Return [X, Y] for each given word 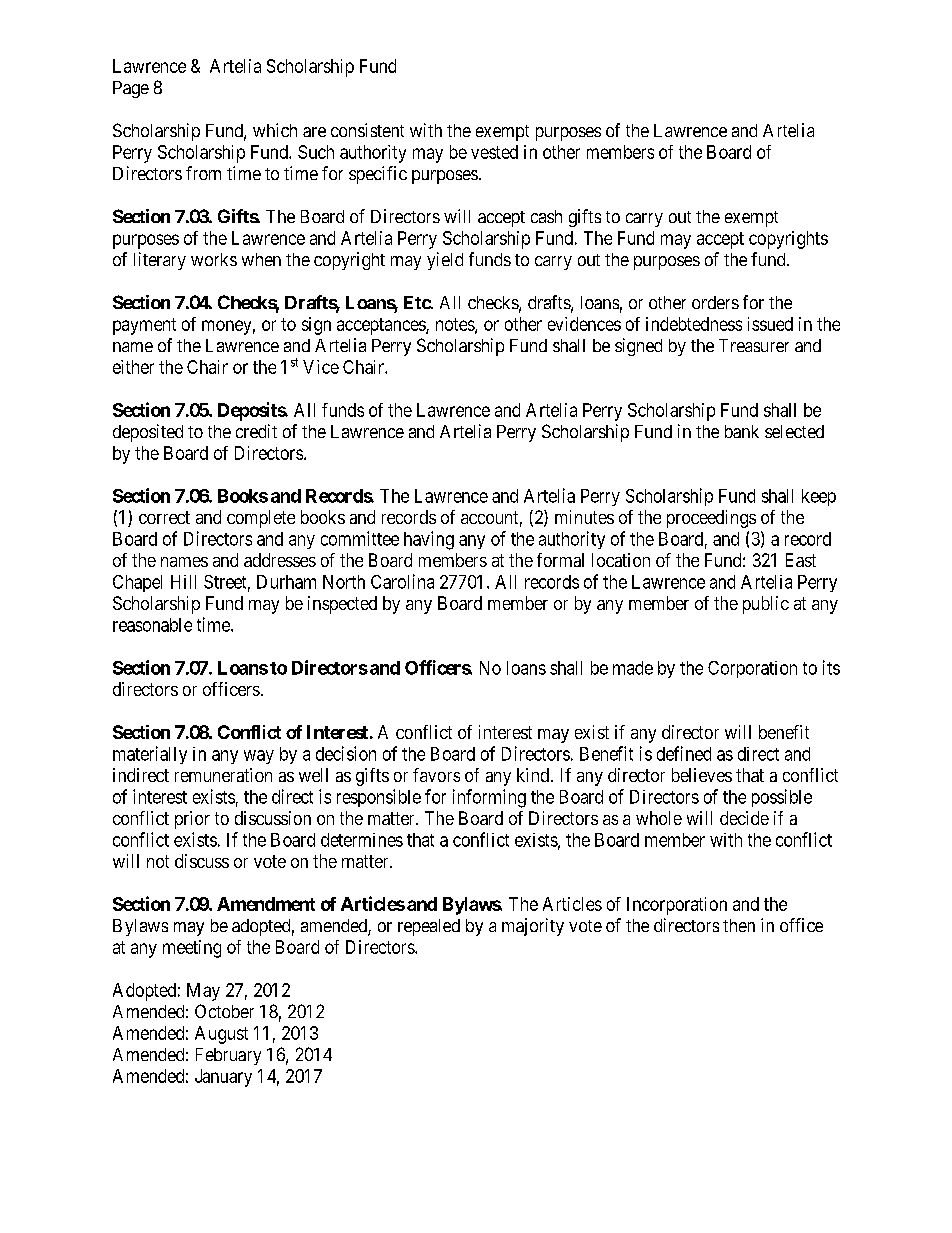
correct [164, 517]
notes [456, 325]
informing [489, 798]
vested [494, 152]
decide [744, 818]
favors [436, 775]
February [228, 1056]
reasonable [152, 625]
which [275, 130]
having [429, 540]
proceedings [711, 519]
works [214, 259]
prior [192, 820]
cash [546, 216]
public [766, 605]
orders [715, 302]
